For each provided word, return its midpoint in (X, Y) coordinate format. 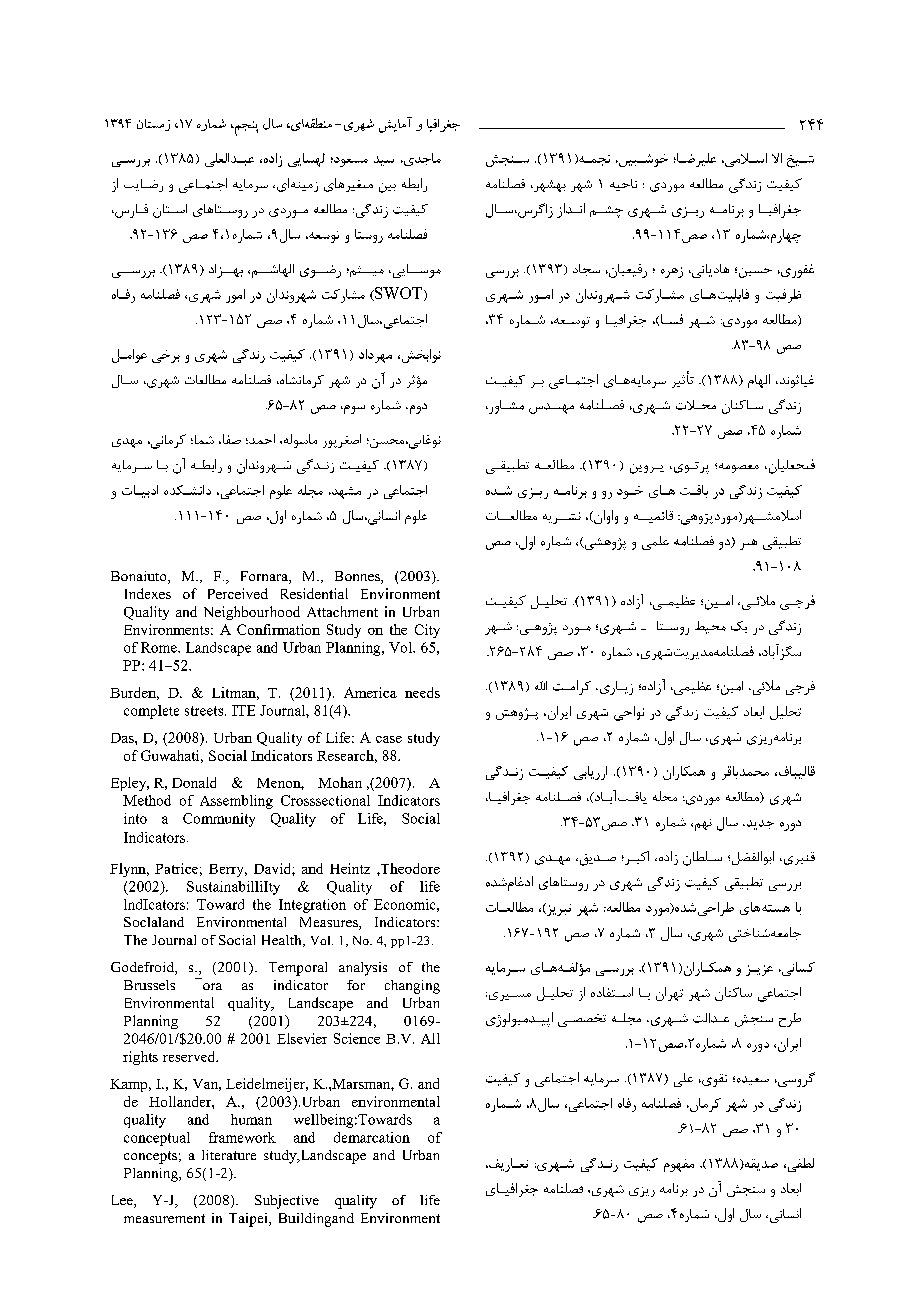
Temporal (298, 969)
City (427, 631)
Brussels (149, 985)
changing (412, 987)
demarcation (372, 1137)
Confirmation (278, 629)
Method (147, 800)
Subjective (287, 1202)
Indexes (148, 593)
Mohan (340, 782)
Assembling (236, 802)
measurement (164, 1218)
